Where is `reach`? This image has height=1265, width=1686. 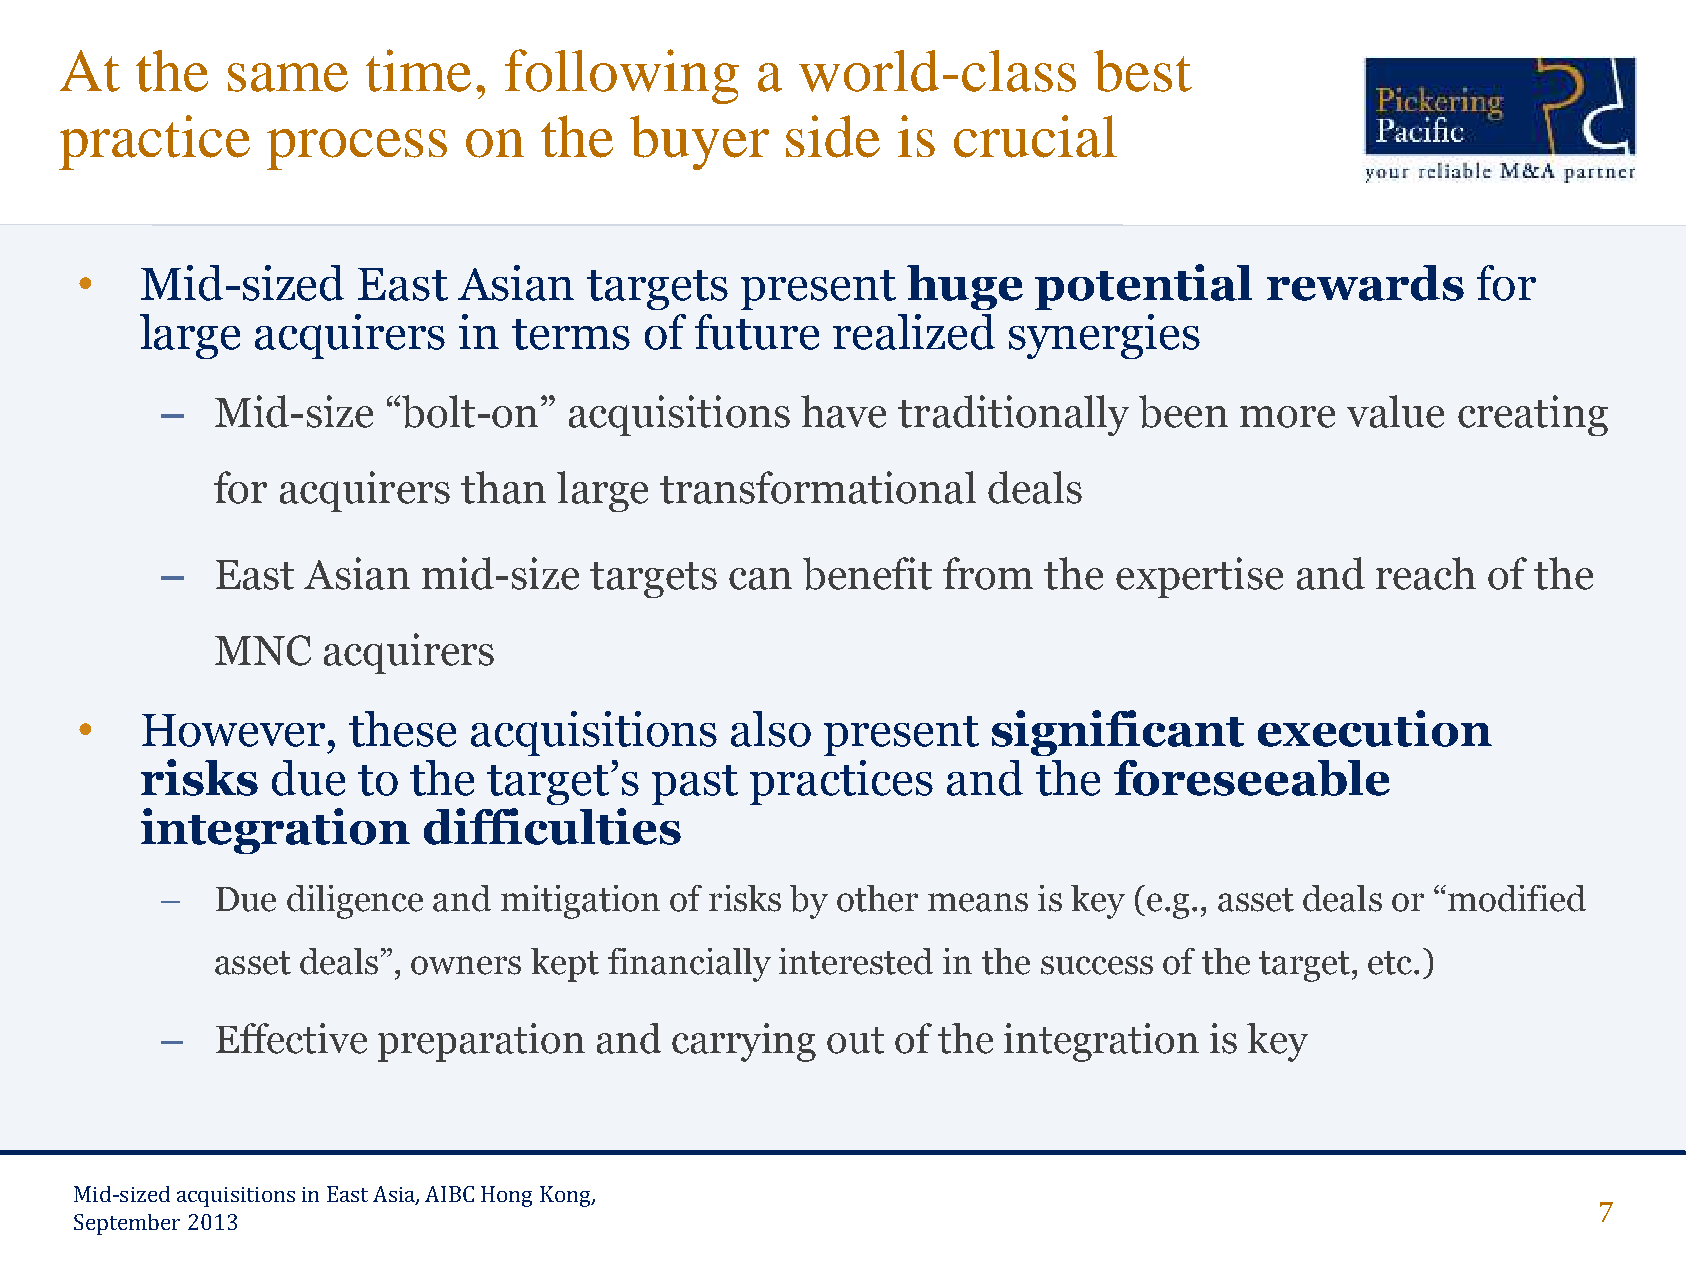 reach is located at coordinates (1426, 573).
